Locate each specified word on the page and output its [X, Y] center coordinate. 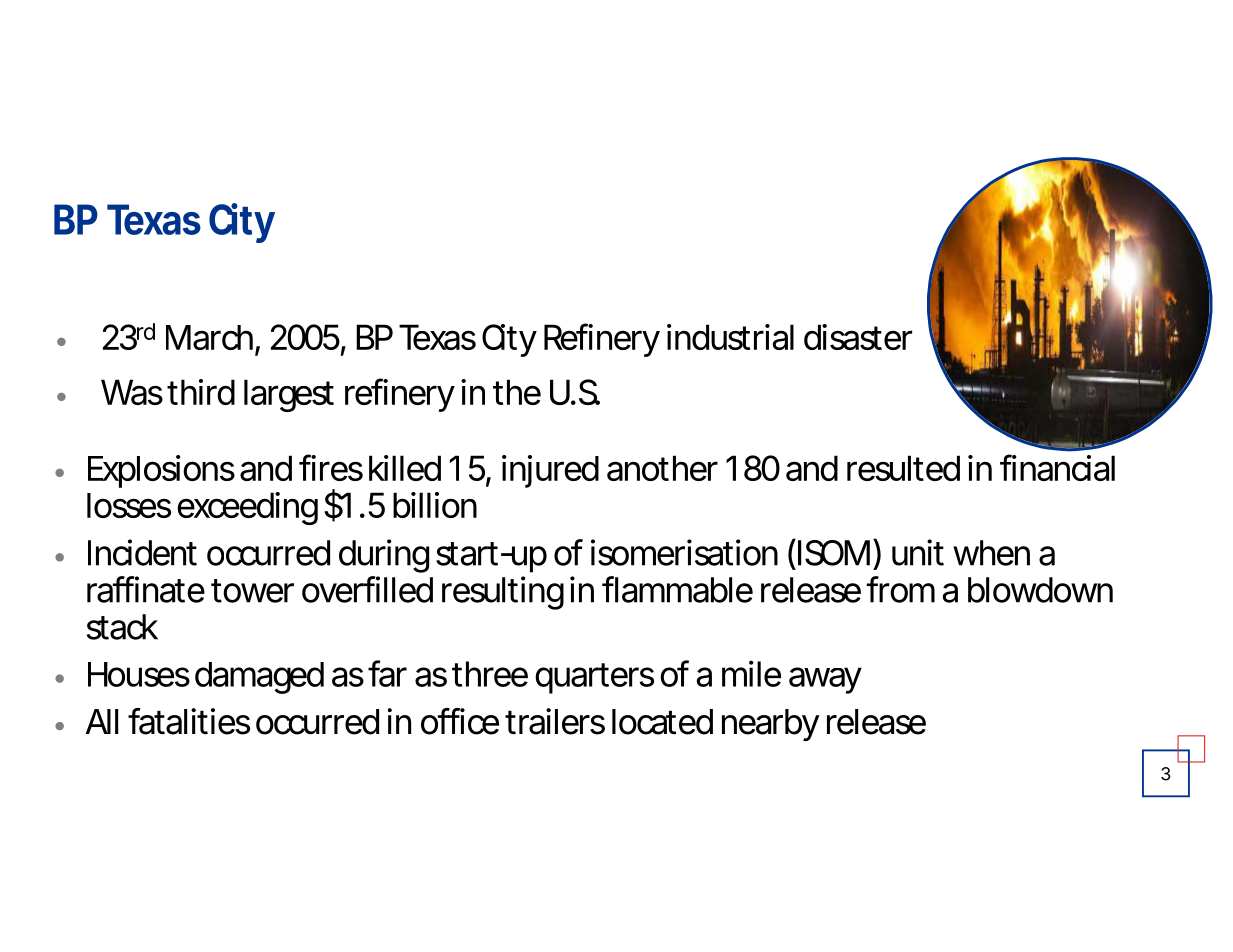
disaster [858, 337]
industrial [730, 337]
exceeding [247, 508]
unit [918, 552]
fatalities [189, 721]
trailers [555, 721]
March [209, 337]
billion [435, 505]
